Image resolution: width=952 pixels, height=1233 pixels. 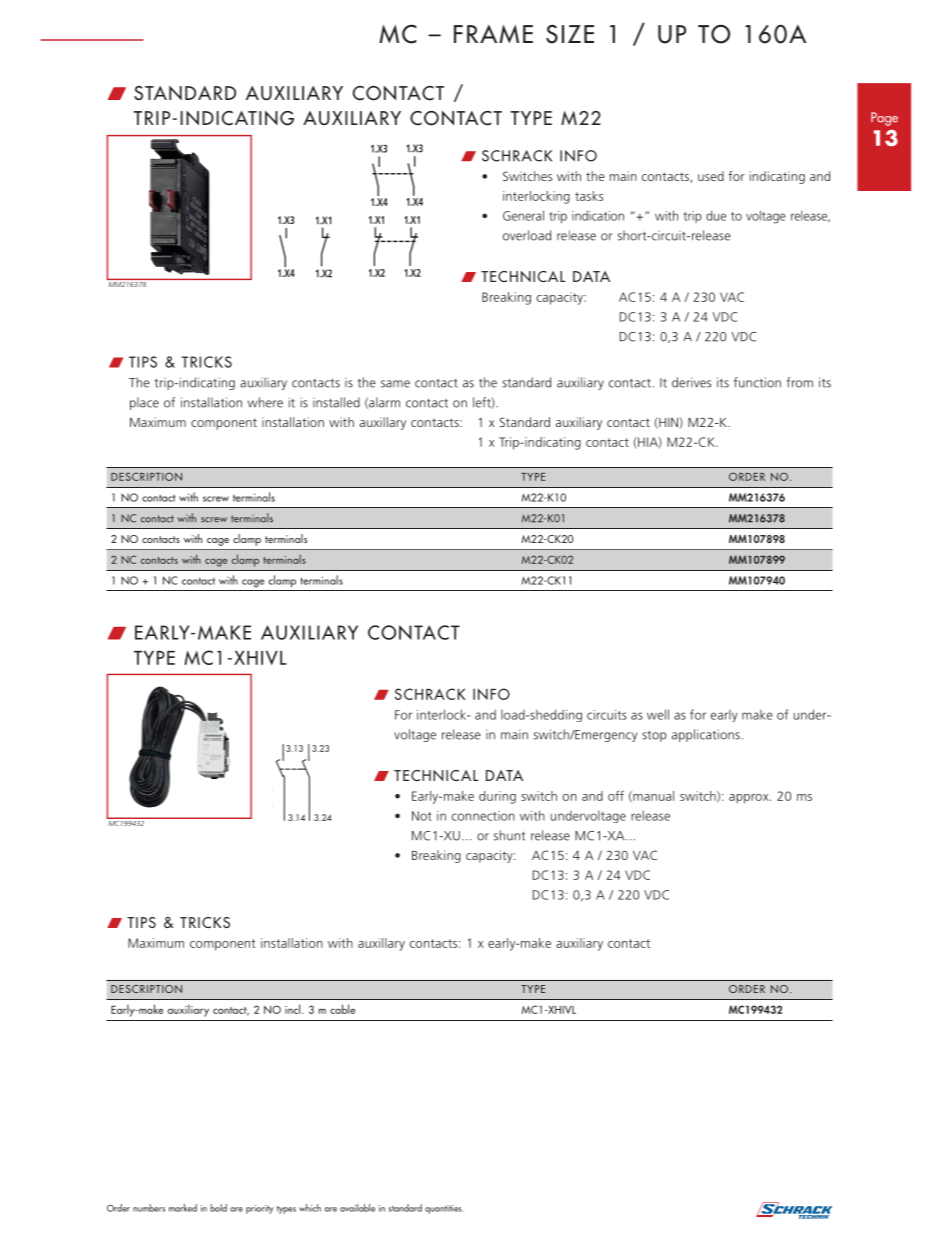 What do you see at coordinates (493, 34) in the screenshot?
I see `FRAME` at bounding box center [493, 34].
